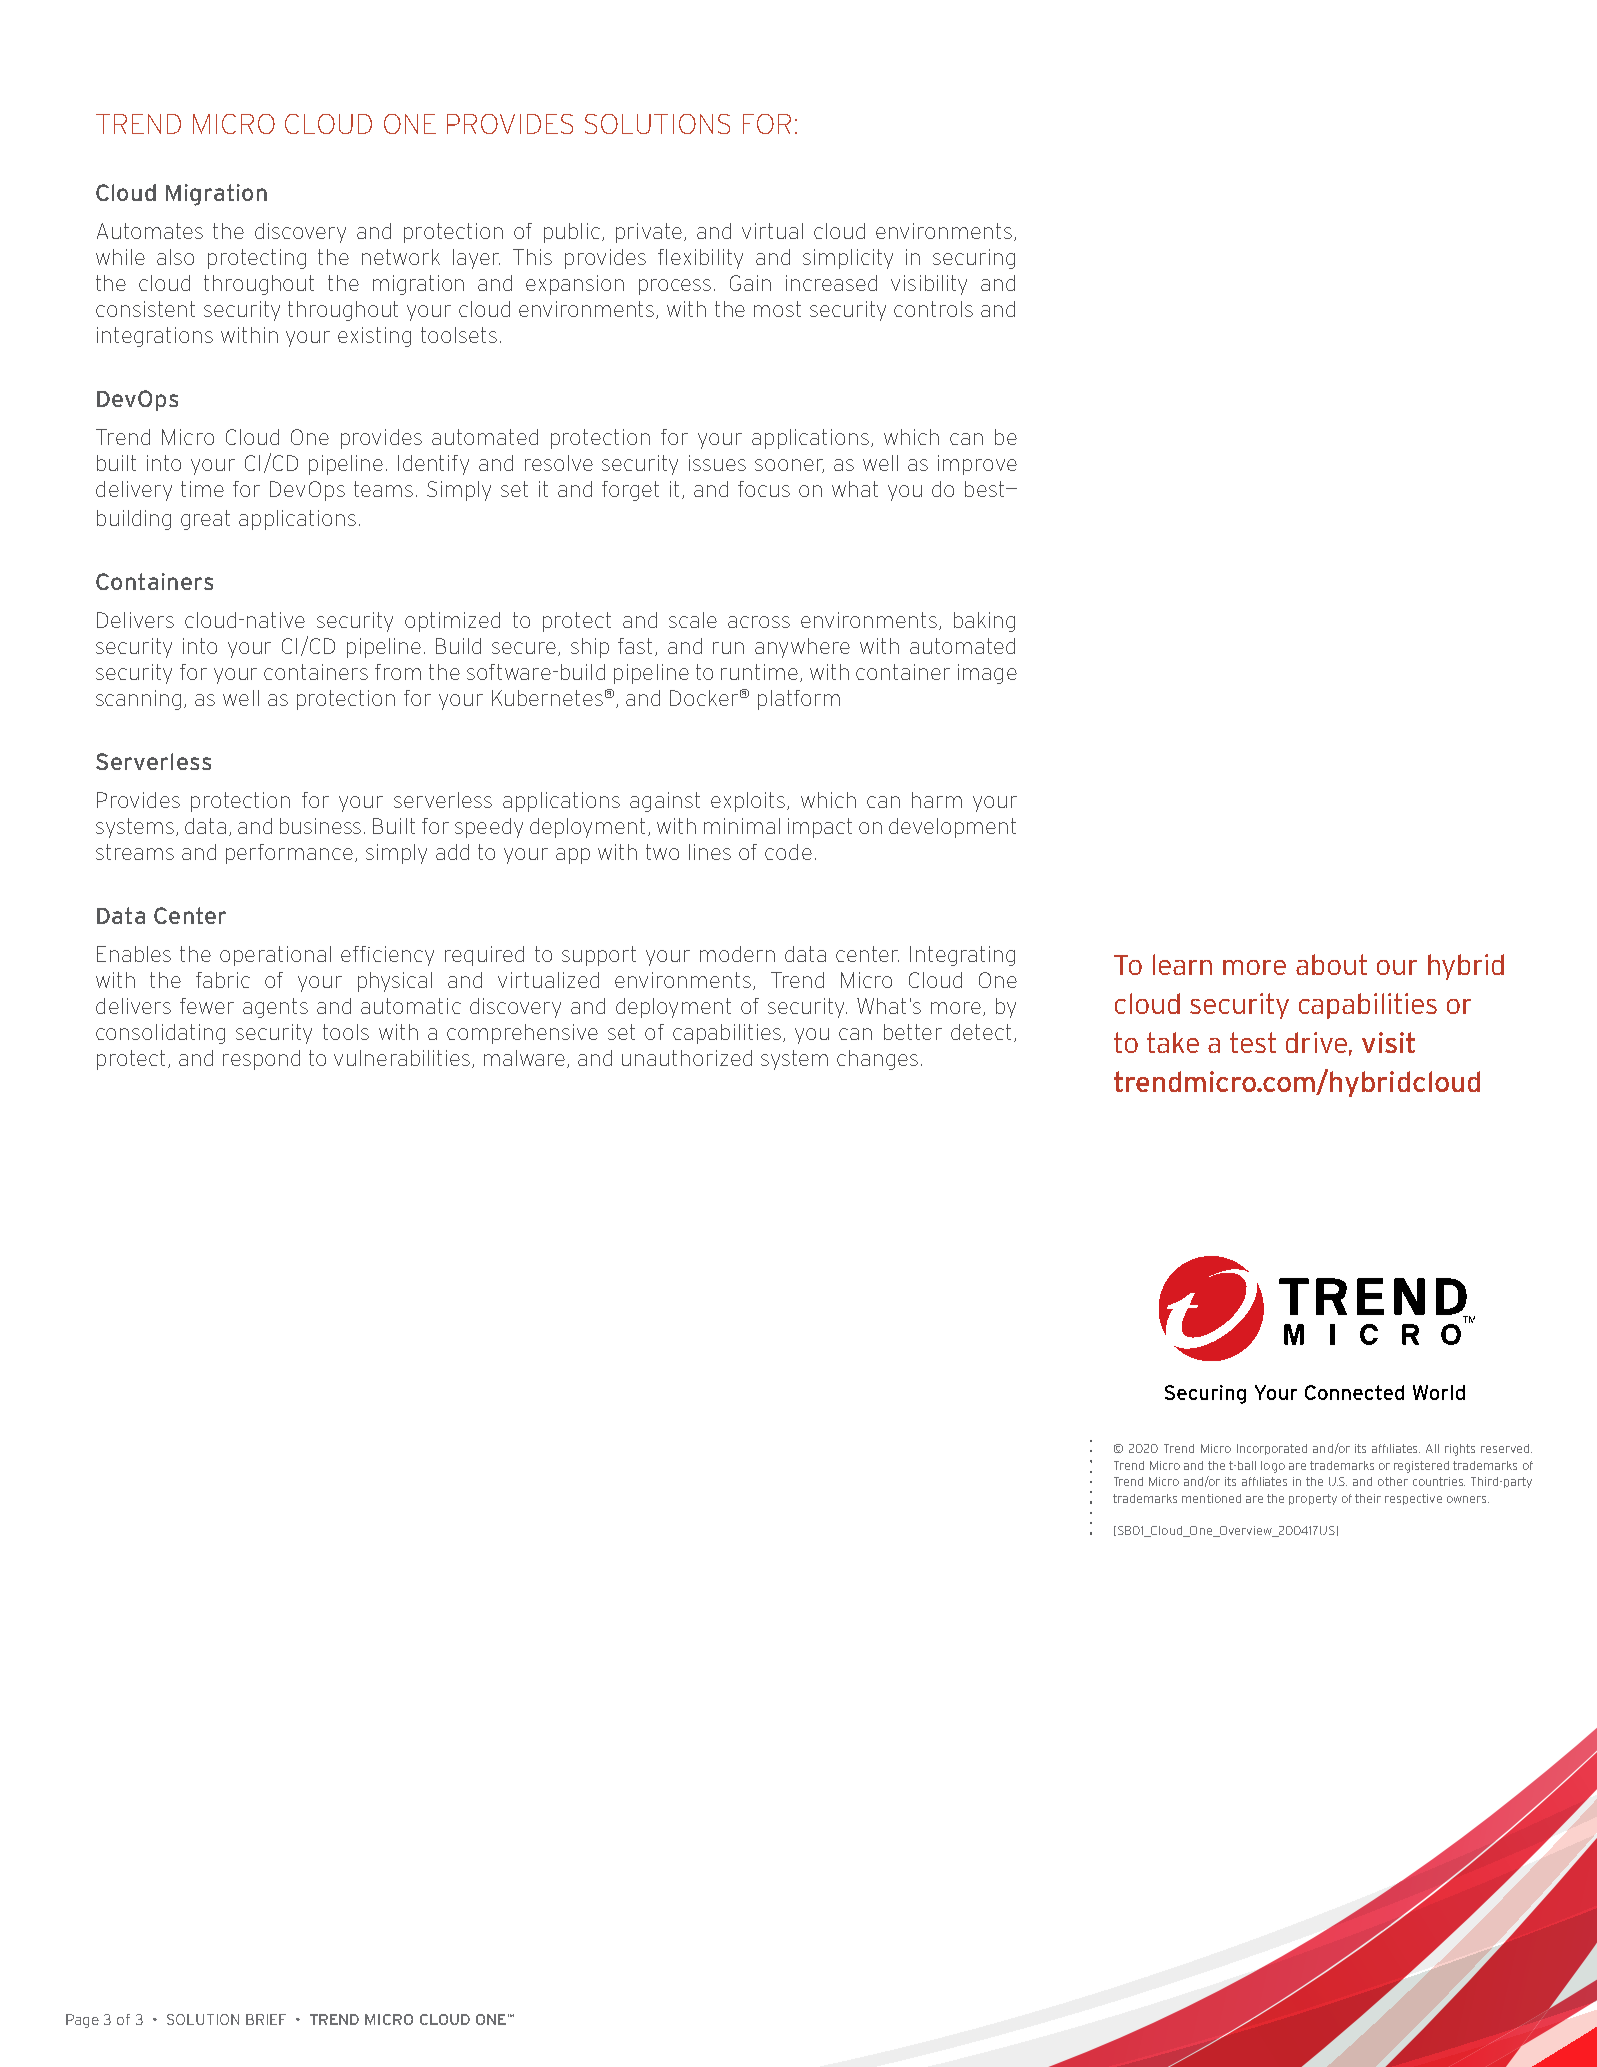 This document has height=2067, width=1597. What do you see at coordinates (974, 259) in the document?
I see `securing` at bounding box center [974, 259].
